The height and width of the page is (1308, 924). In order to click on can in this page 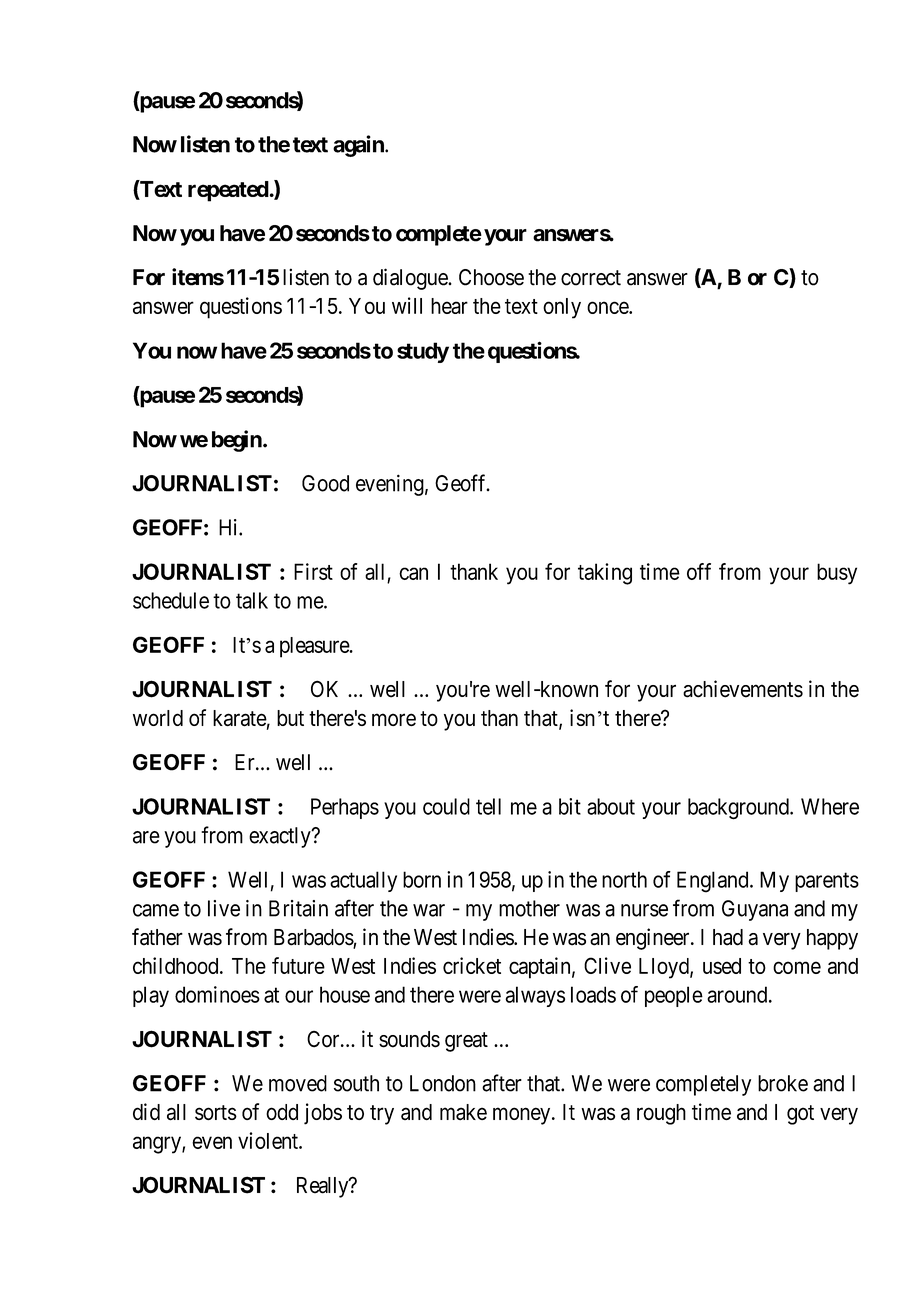, I will do `click(413, 573)`.
